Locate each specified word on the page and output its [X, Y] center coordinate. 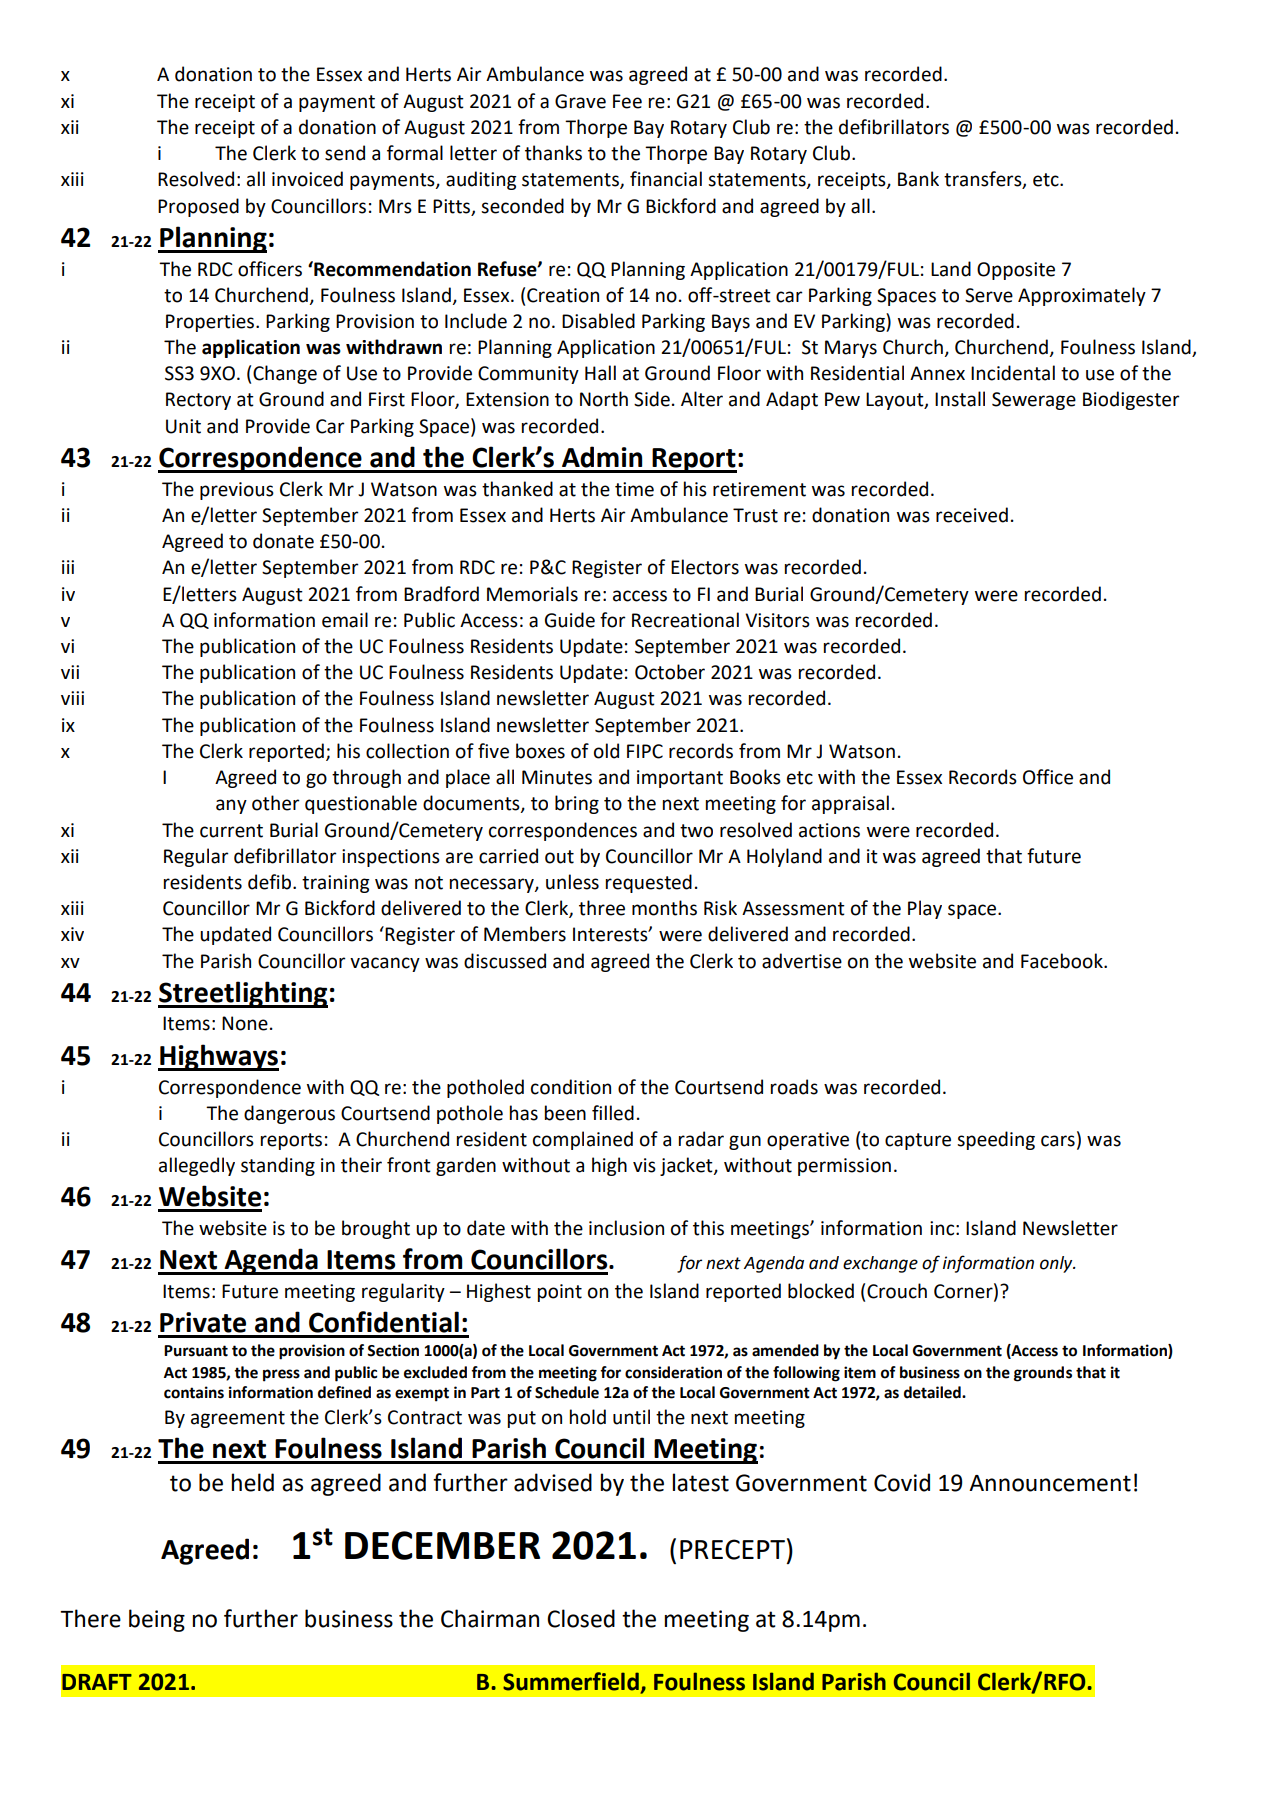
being [157, 1620]
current [231, 831]
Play [925, 909]
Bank [918, 179]
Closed [581, 1618]
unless [572, 882]
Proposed [198, 207]
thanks [553, 153]
